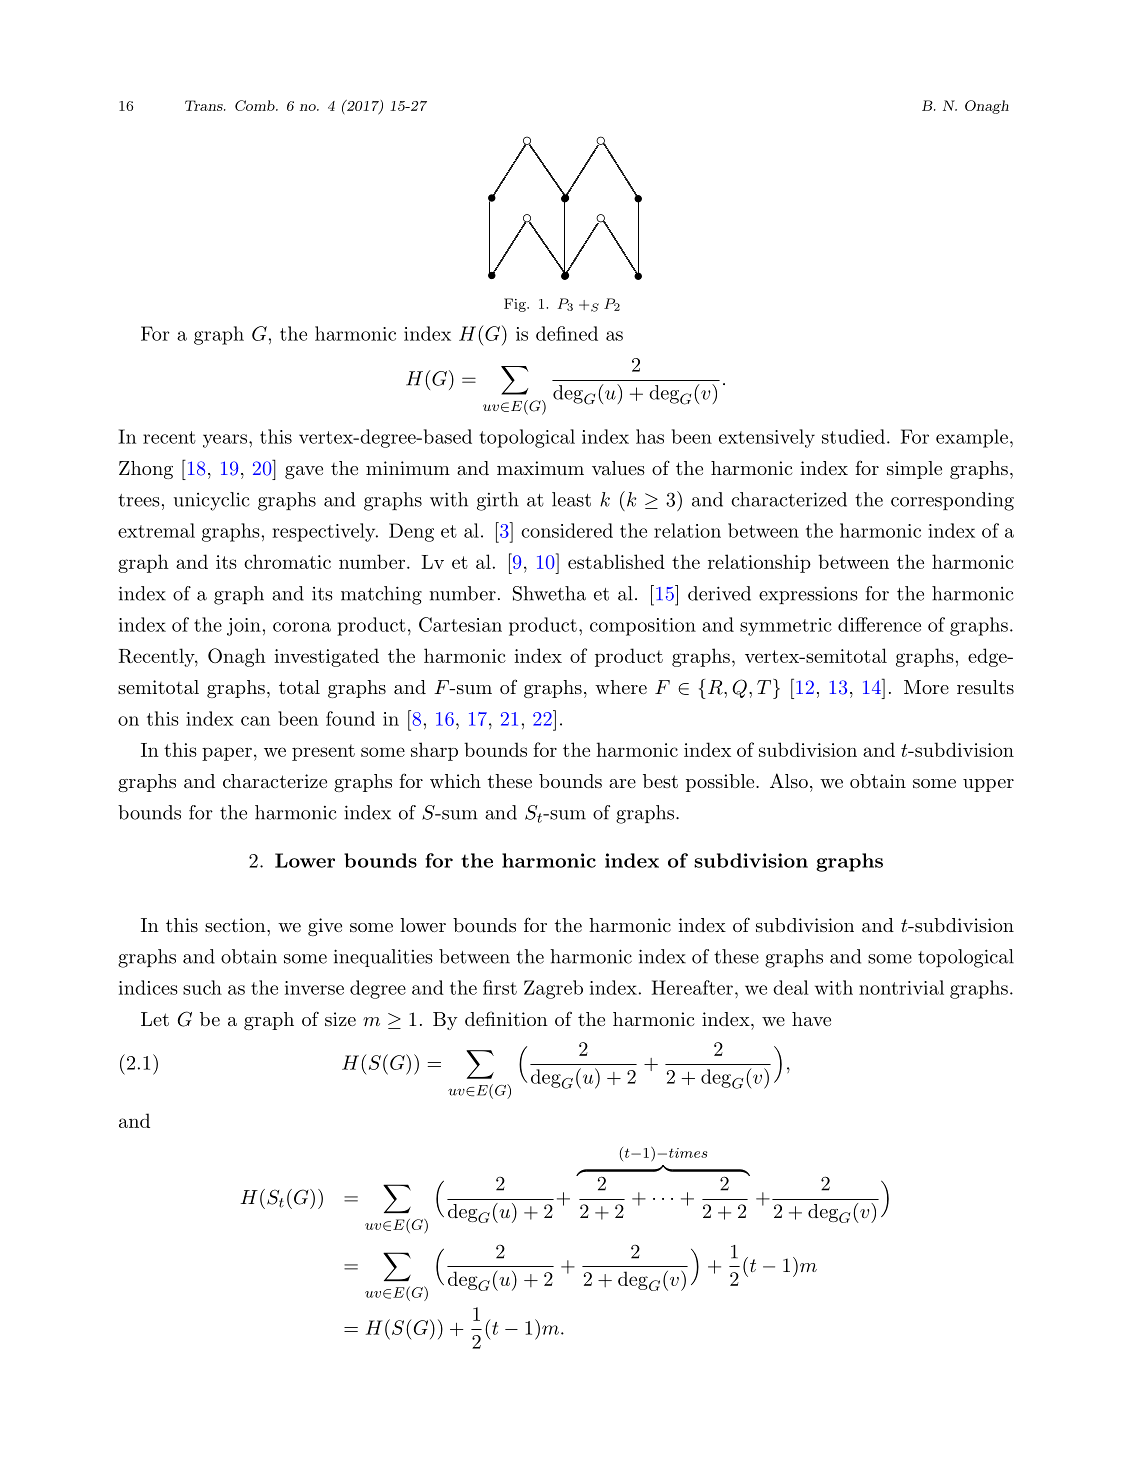 The width and height of the screenshot is (1138, 1473). What do you see at coordinates (616, 561) in the screenshot?
I see `established` at bounding box center [616, 561].
